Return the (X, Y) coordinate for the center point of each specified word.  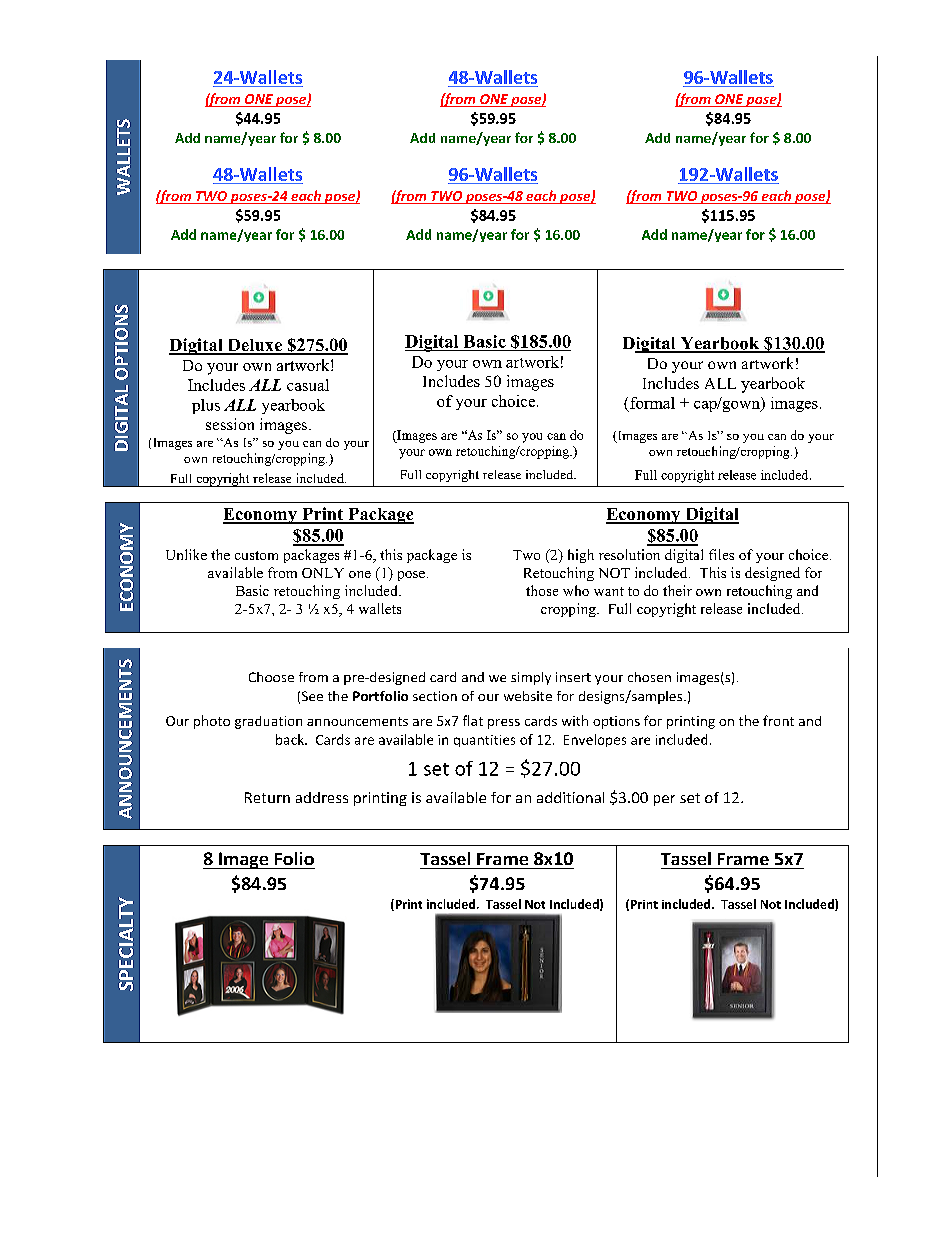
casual (308, 385)
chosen (649, 677)
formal (652, 403)
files (721, 554)
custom (256, 555)
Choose (271, 677)
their (677, 590)
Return (267, 797)
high (581, 556)
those (542, 590)
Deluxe (254, 346)
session (230, 424)
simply (531, 678)
